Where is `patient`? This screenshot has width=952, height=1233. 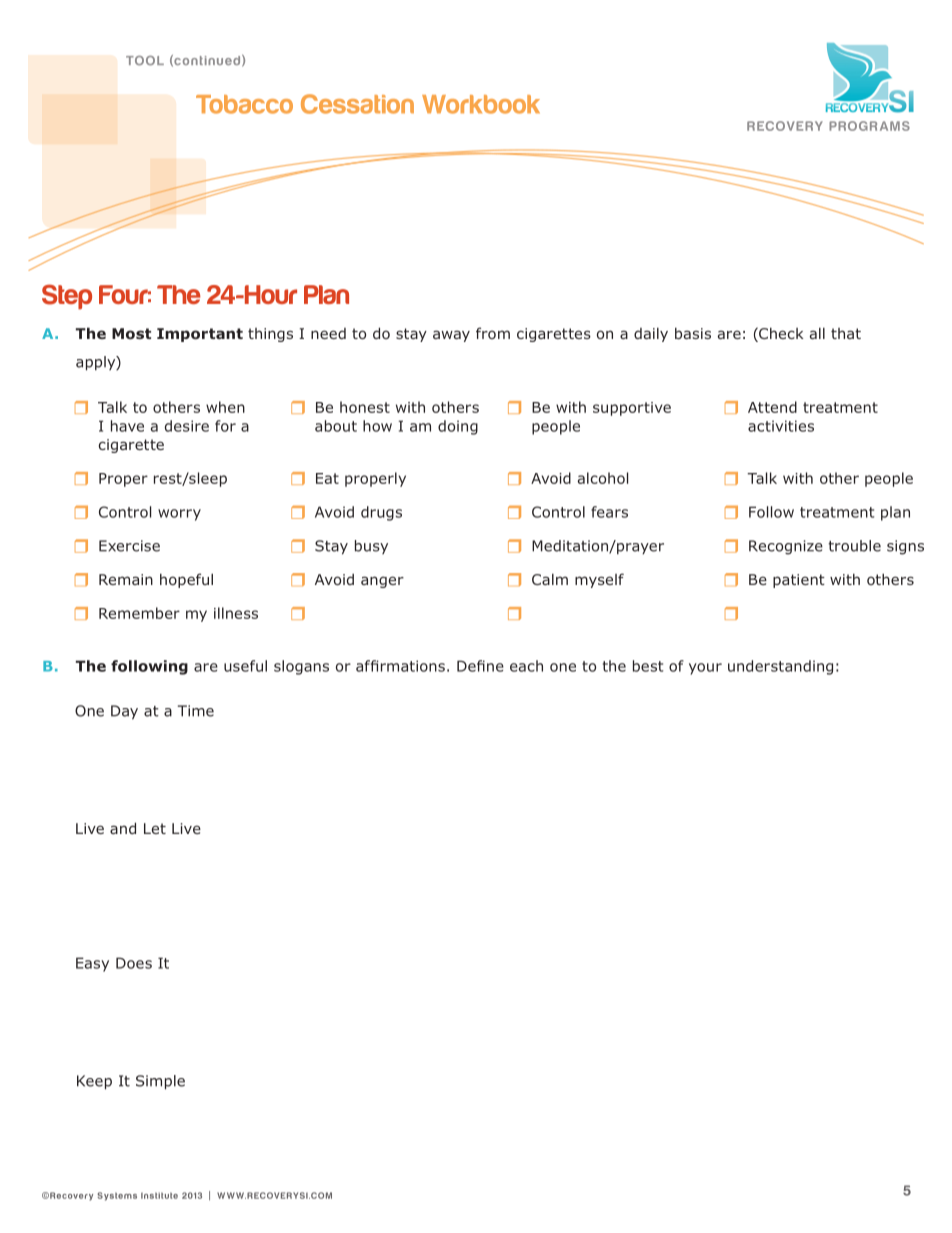 patient is located at coordinates (799, 581).
